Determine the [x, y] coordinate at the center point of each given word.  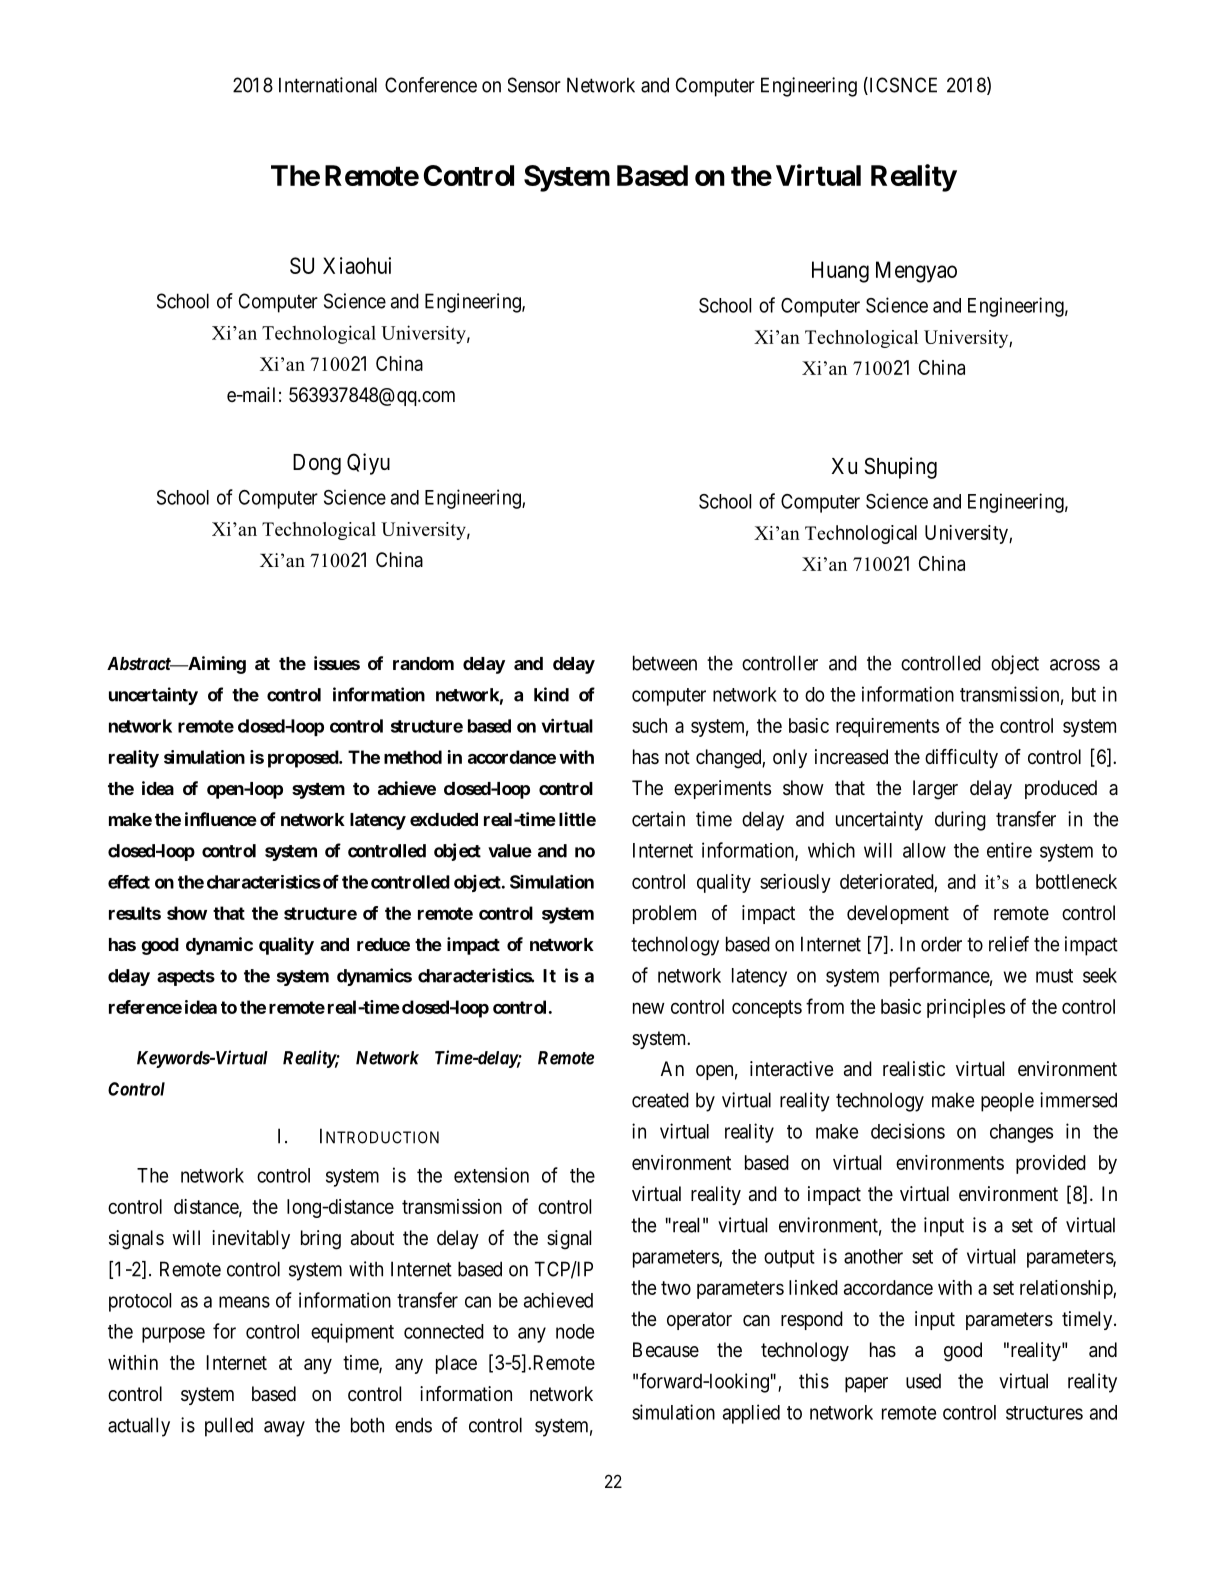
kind [551, 694]
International [328, 85]
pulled [229, 1427]
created [660, 1100]
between [665, 663]
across [1075, 665]
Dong [317, 464]
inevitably [251, 1239]
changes [1021, 1133]
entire [1009, 850]
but [1084, 694]
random [423, 663]
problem [664, 914]
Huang [840, 272]
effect [129, 882]
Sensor [534, 85]
